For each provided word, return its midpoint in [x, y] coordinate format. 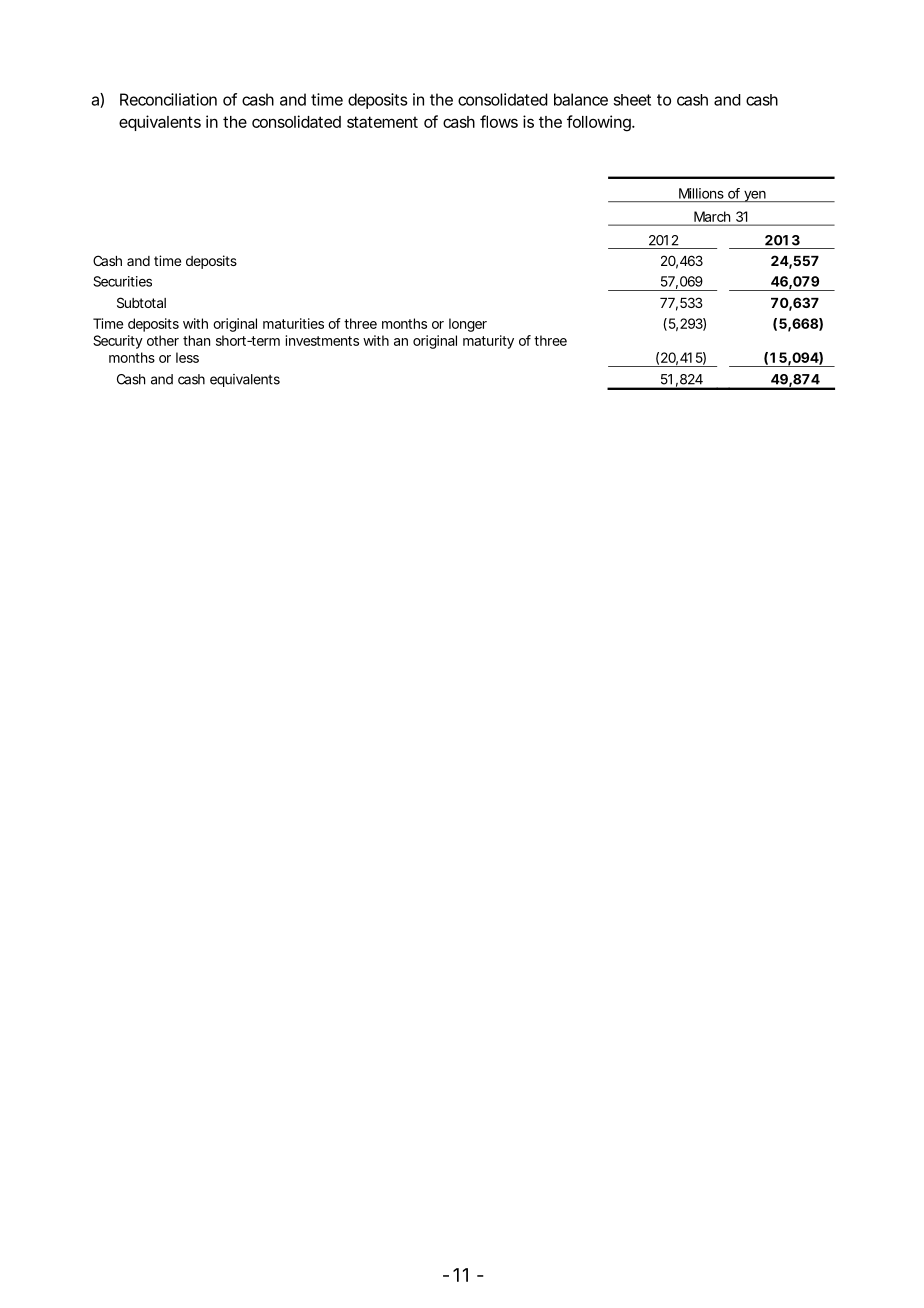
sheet [632, 100]
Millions [701, 193]
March [712, 216]
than [196, 340]
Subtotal [141, 302]
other [163, 340]
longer [468, 325]
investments [322, 340]
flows [499, 121]
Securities [122, 281]
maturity [488, 342]
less [187, 357]
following [599, 123]
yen [754, 196]
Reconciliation [168, 99]
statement [382, 122]
